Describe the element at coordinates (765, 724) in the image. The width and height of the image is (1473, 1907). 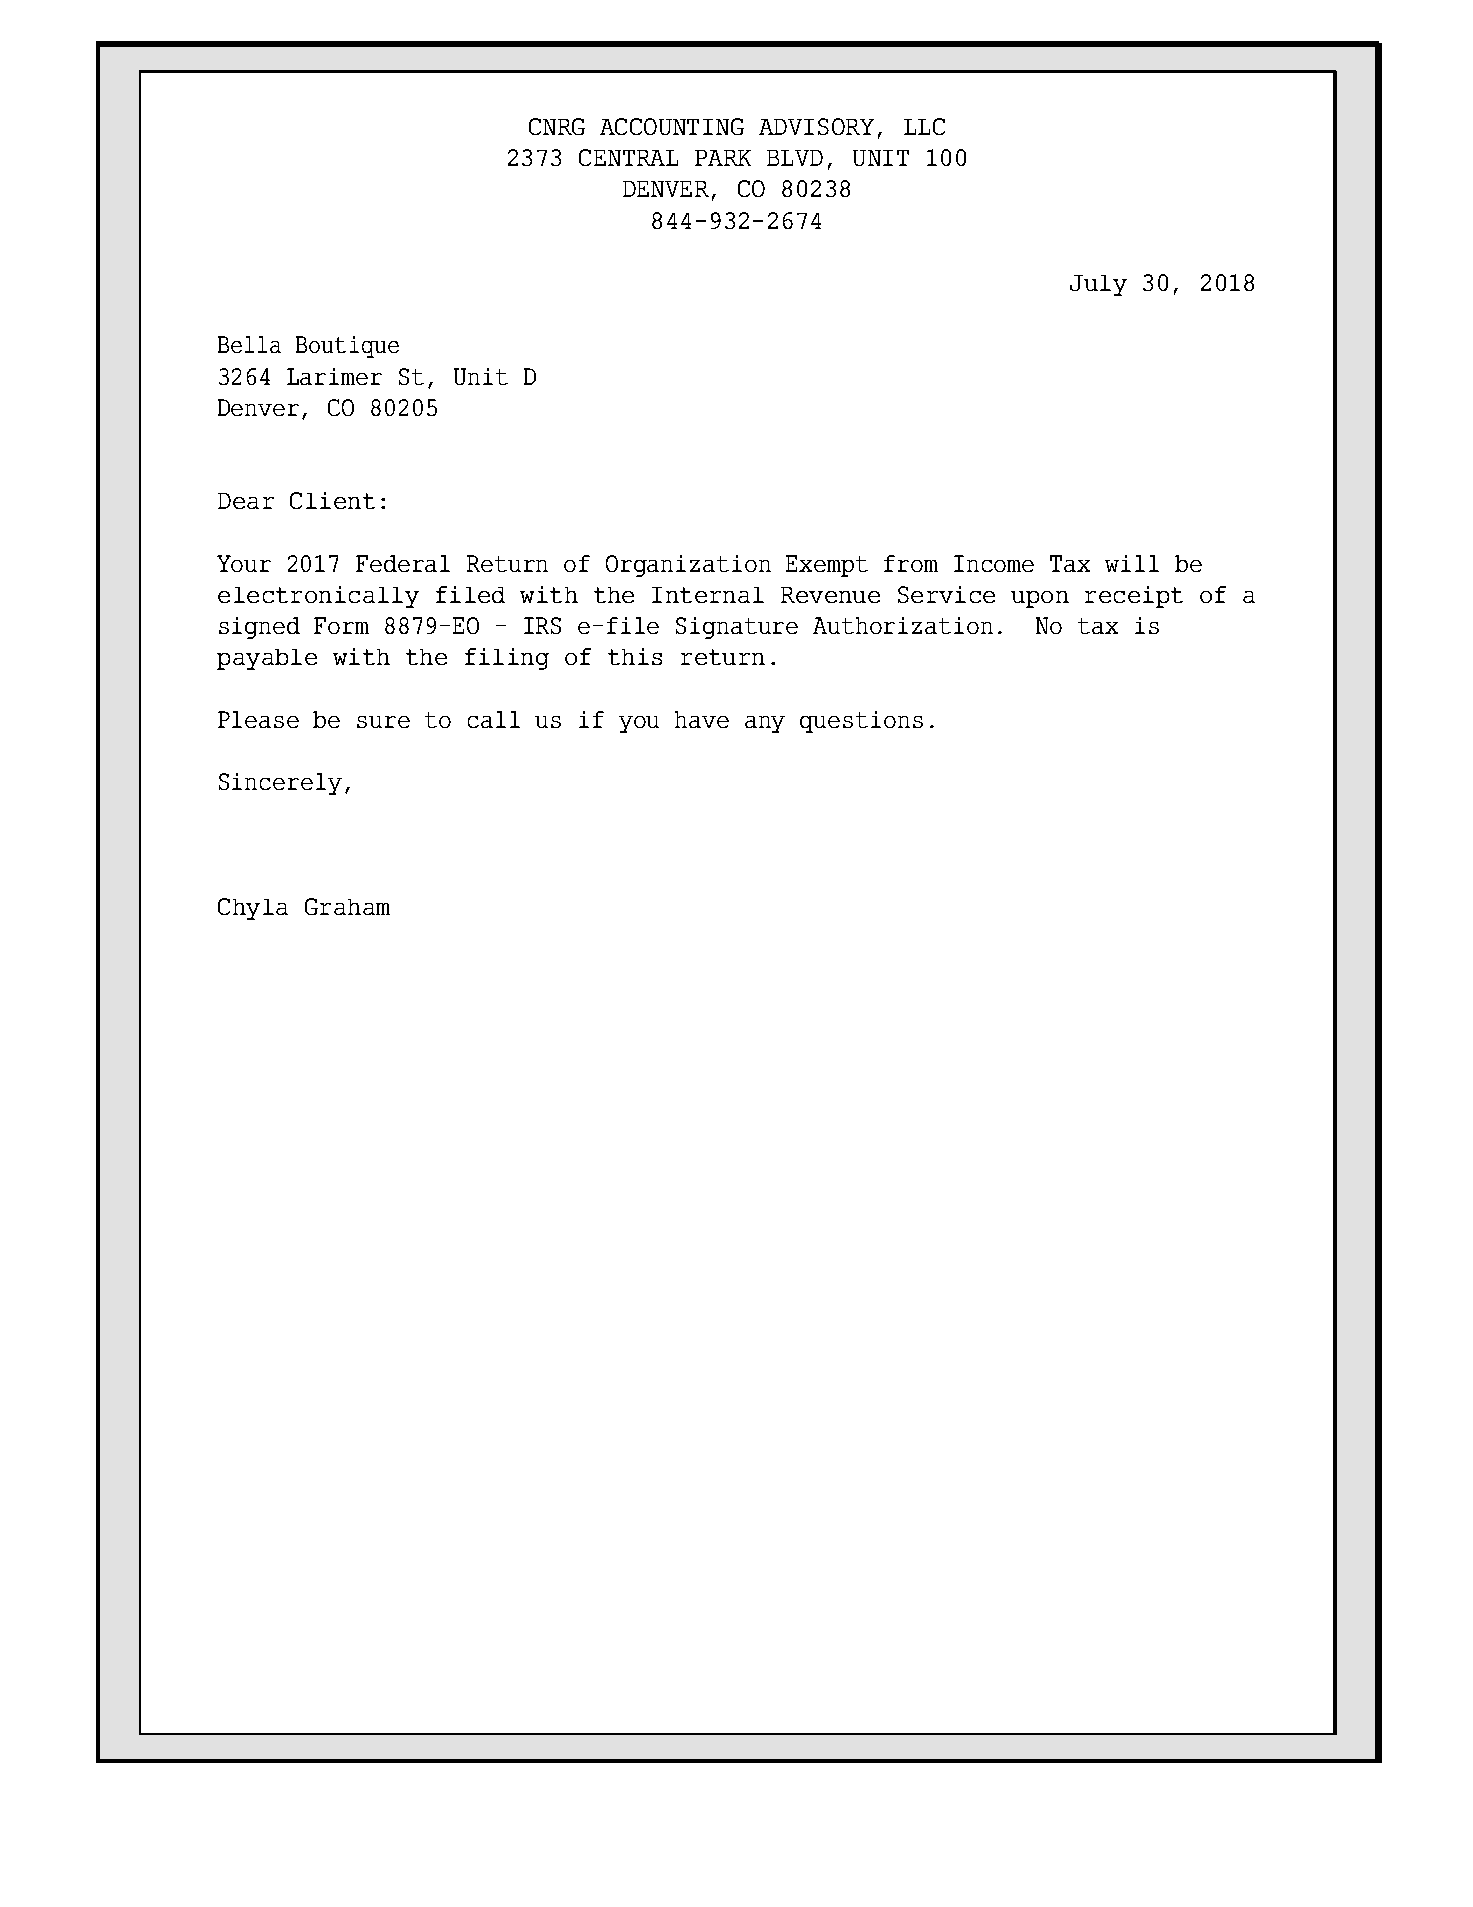
I see `any` at that location.
